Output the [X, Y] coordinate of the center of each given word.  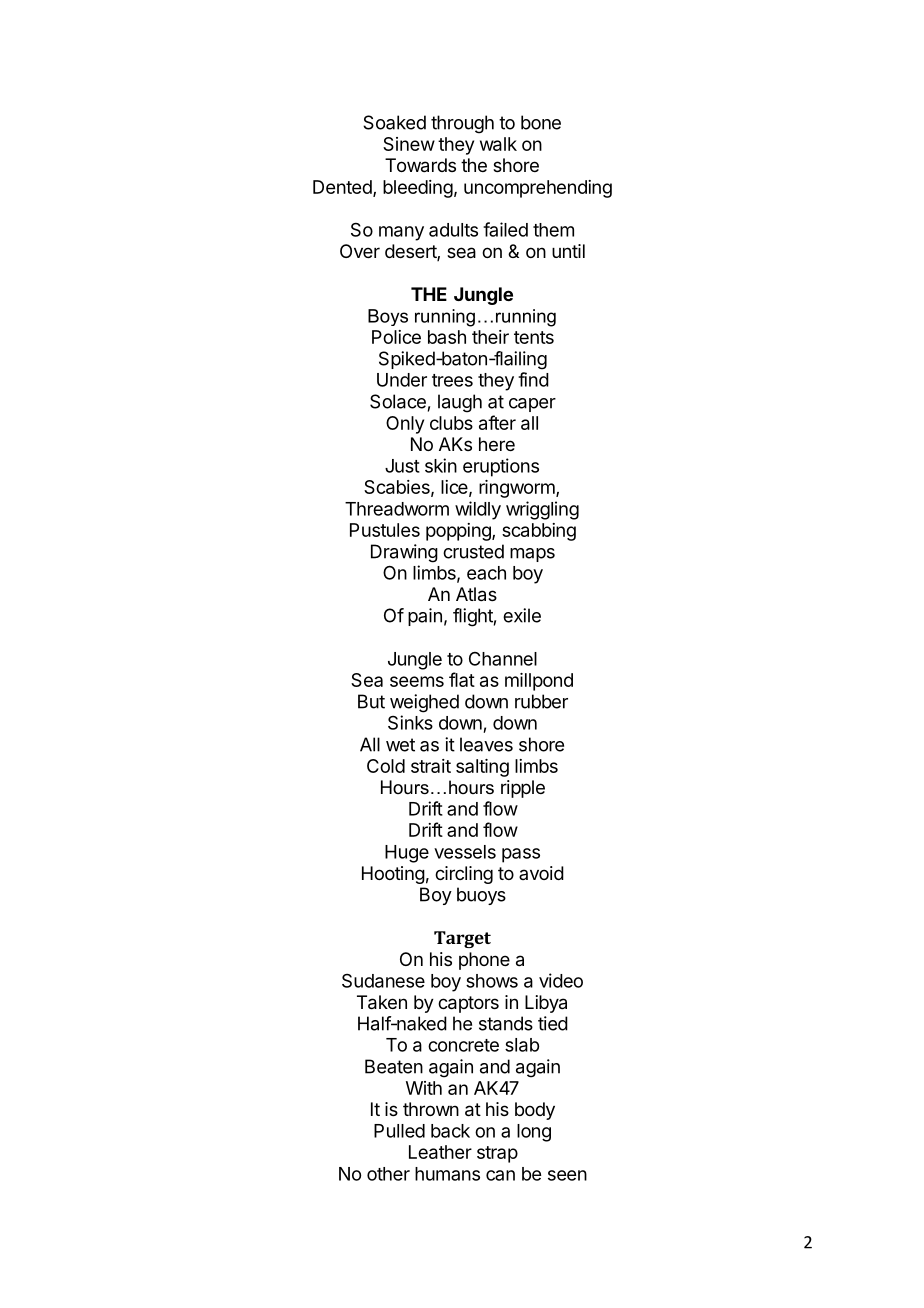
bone [541, 122]
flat [462, 679]
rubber [541, 701]
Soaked [394, 122]
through [462, 124]
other [388, 1174]
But [371, 701]
